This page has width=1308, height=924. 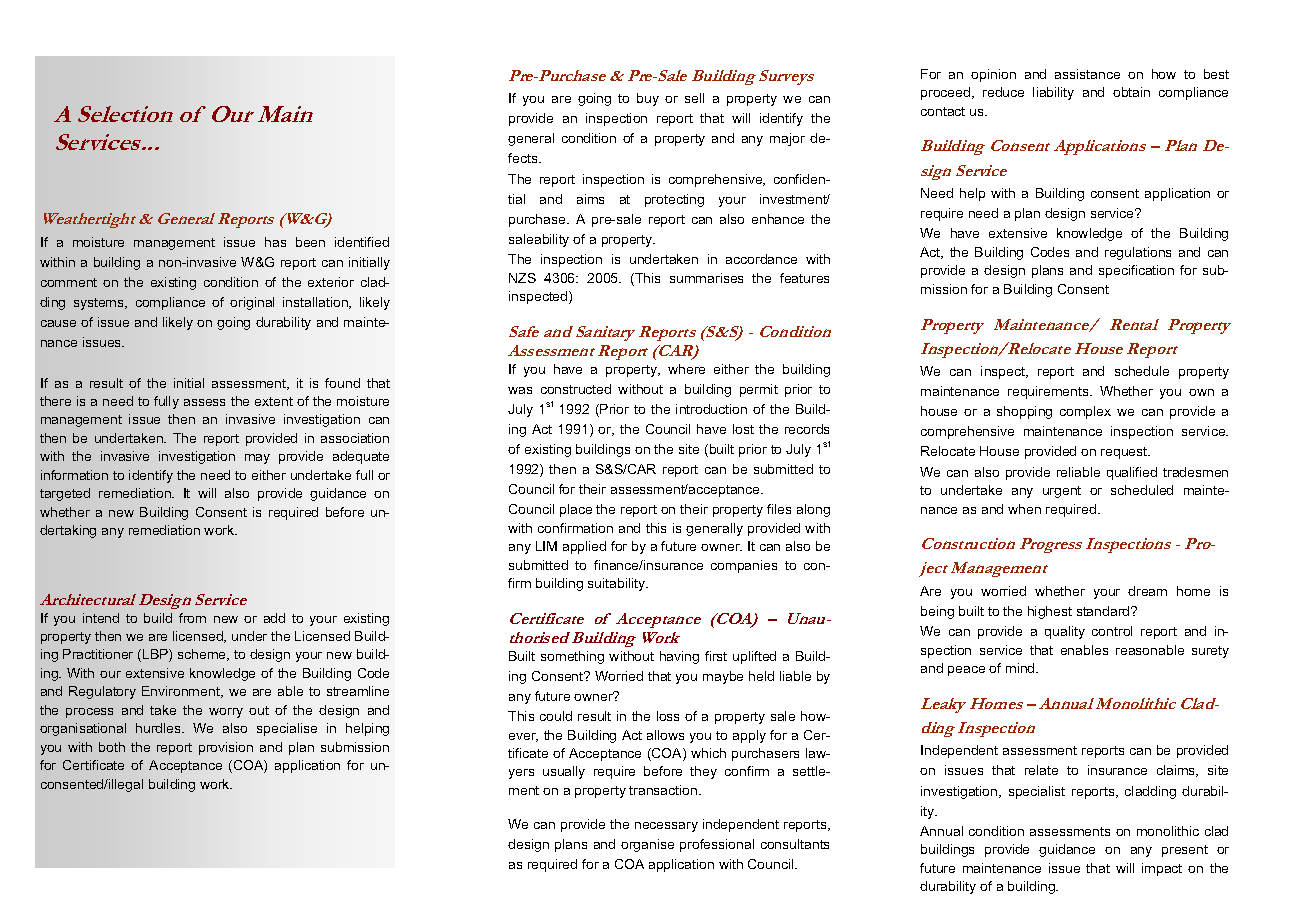 What do you see at coordinates (679, 657) in the page?
I see `having` at bounding box center [679, 657].
